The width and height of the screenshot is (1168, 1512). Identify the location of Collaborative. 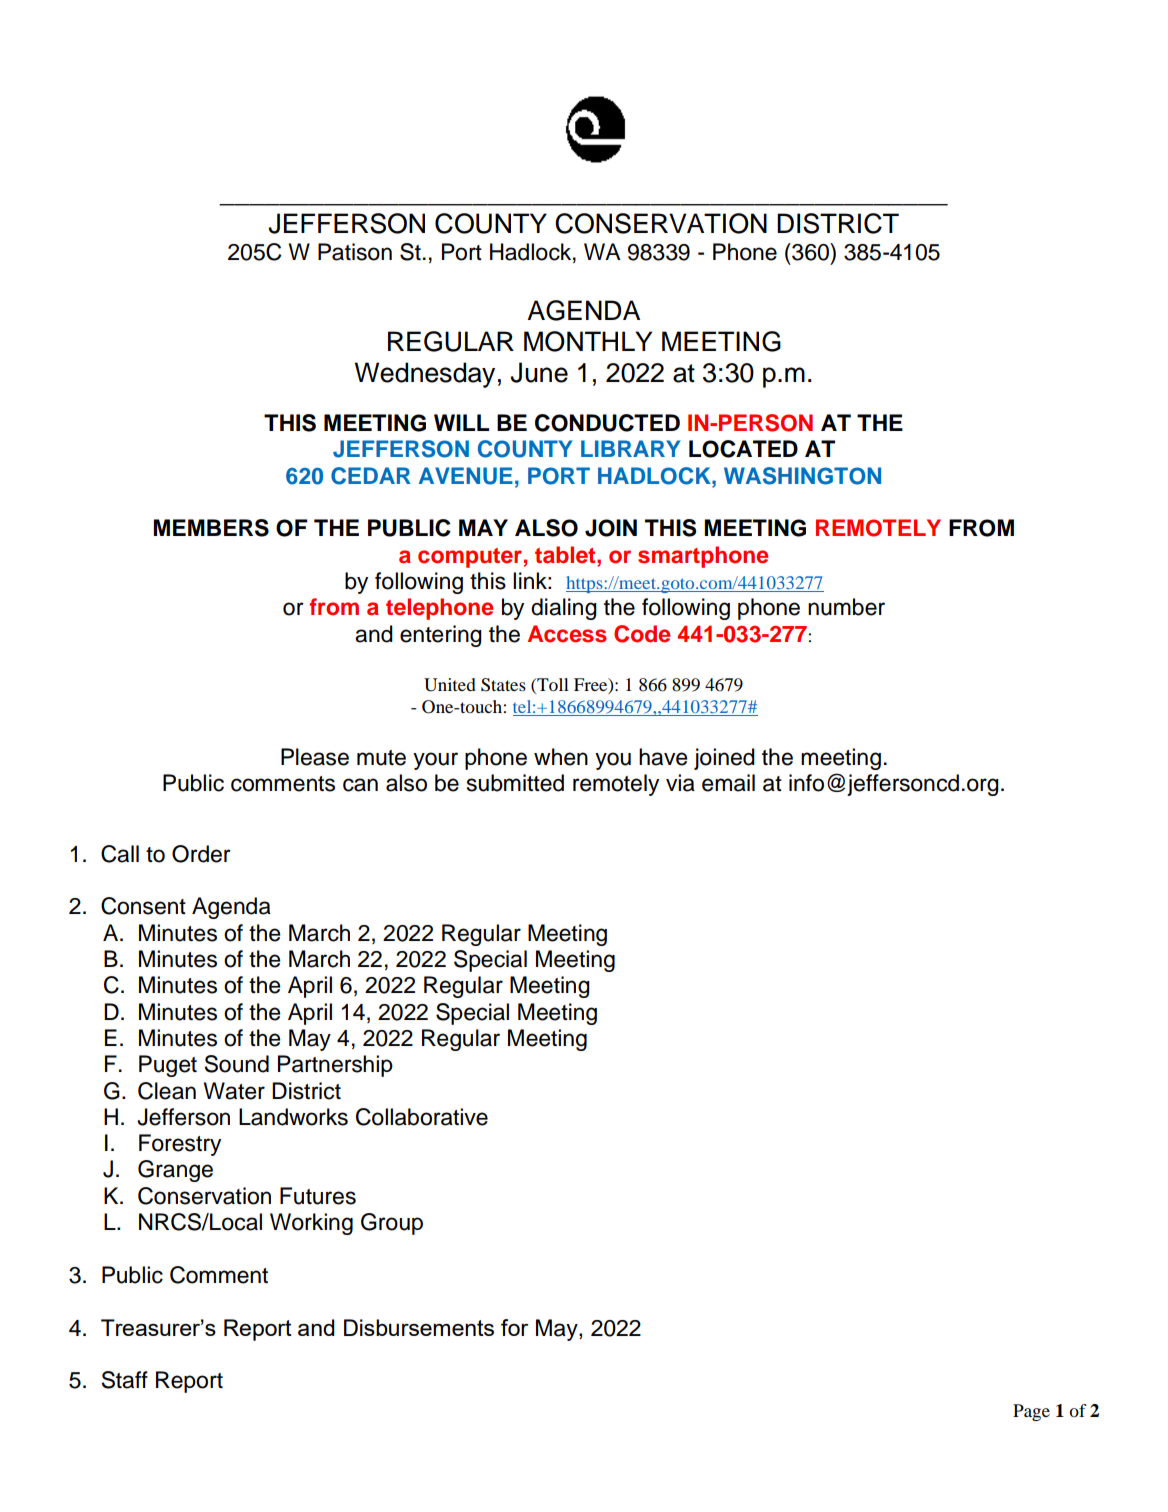
(422, 1117).
